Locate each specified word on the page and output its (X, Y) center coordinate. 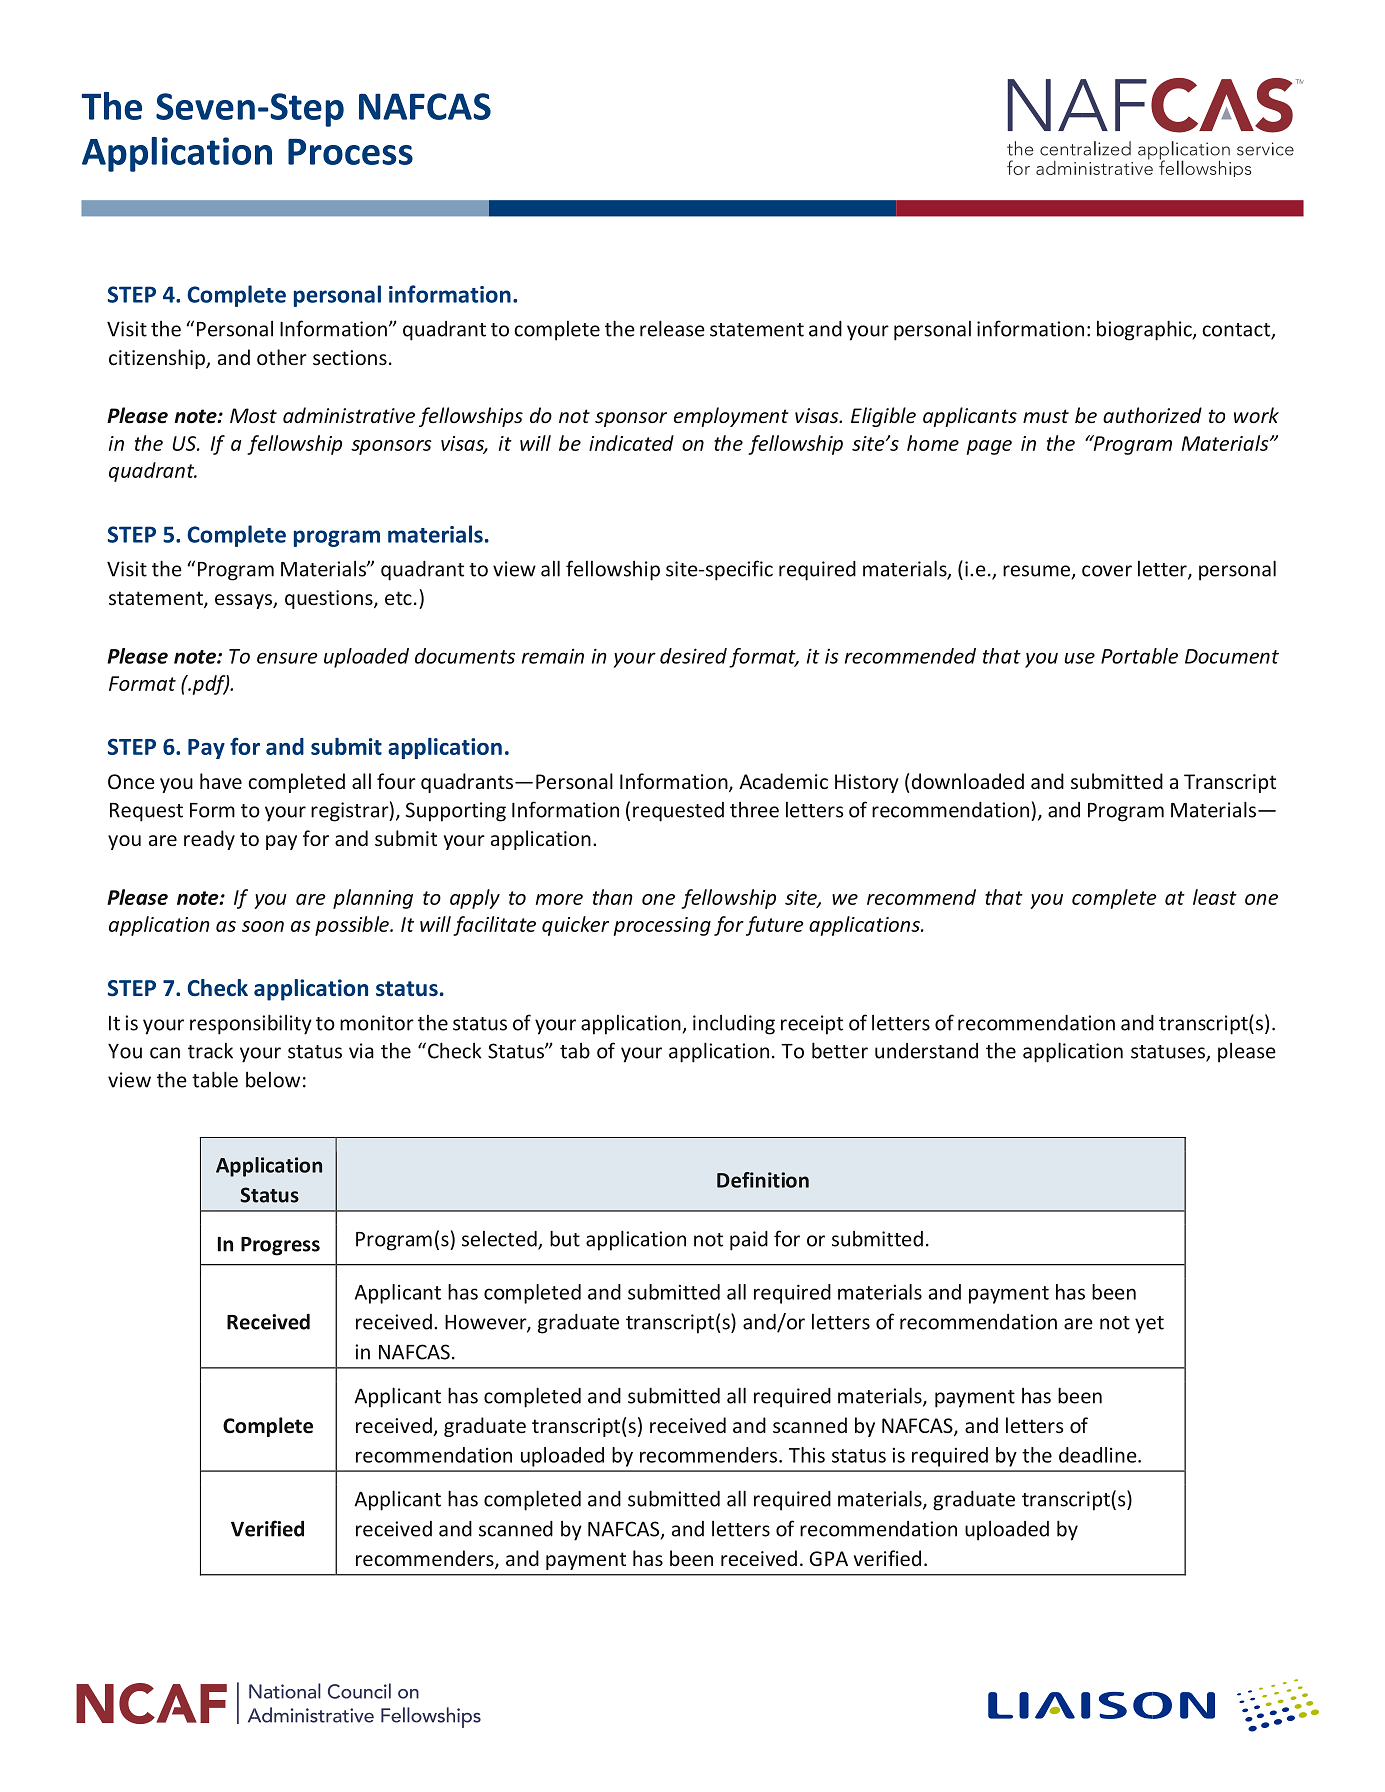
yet (1149, 1325)
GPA (829, 1558)
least (1215, 897)
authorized (1152, 415)
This (807, 1455)
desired (693, 656)
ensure (287, 658)
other (282, 357)
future (775, 926)
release (672, 328)
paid (749, 1241)
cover (1107, 571)
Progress (280, 1246)
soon (263, 926)
